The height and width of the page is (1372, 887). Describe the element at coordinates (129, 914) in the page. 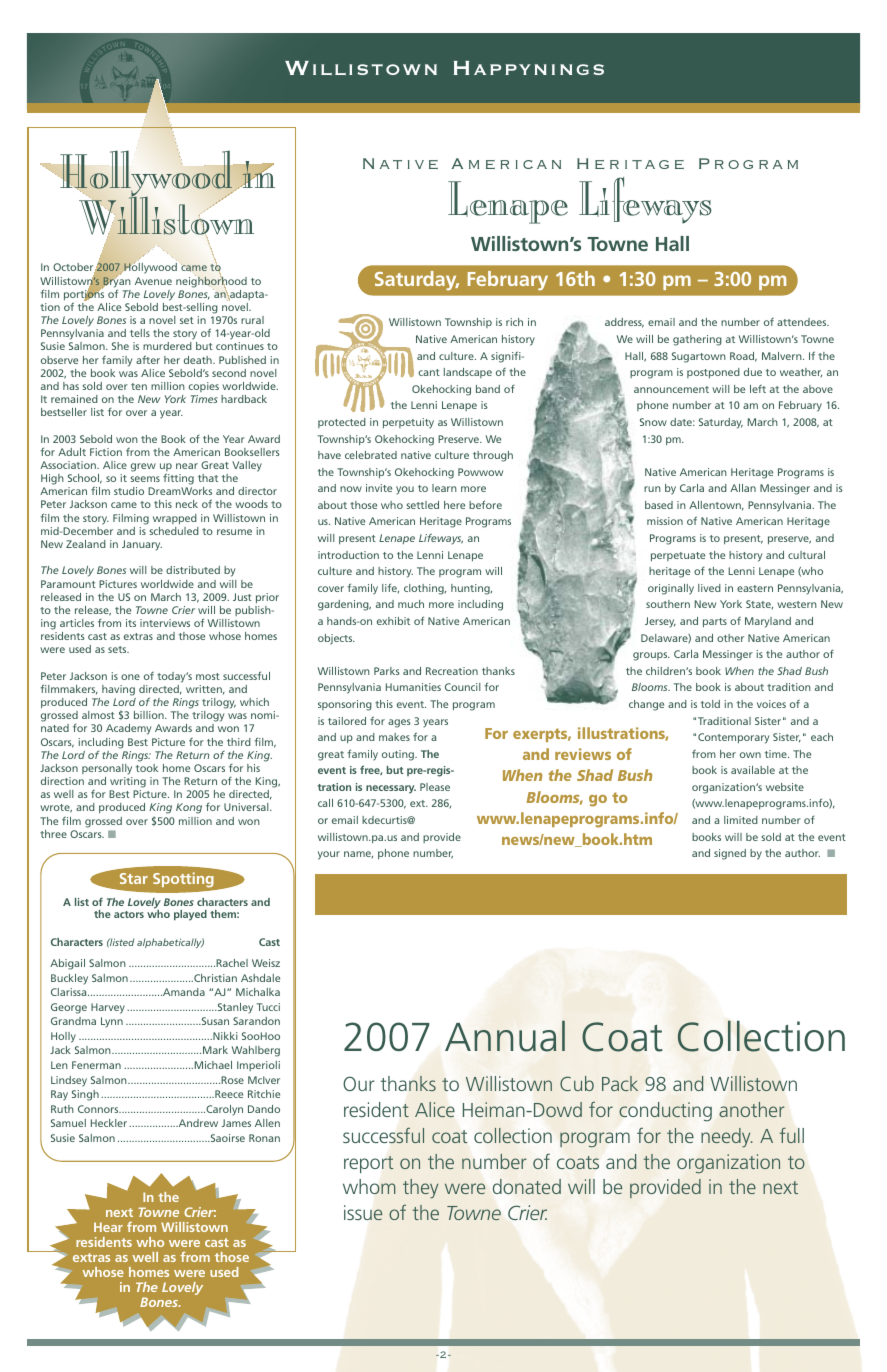

I see `actors` at that location.
